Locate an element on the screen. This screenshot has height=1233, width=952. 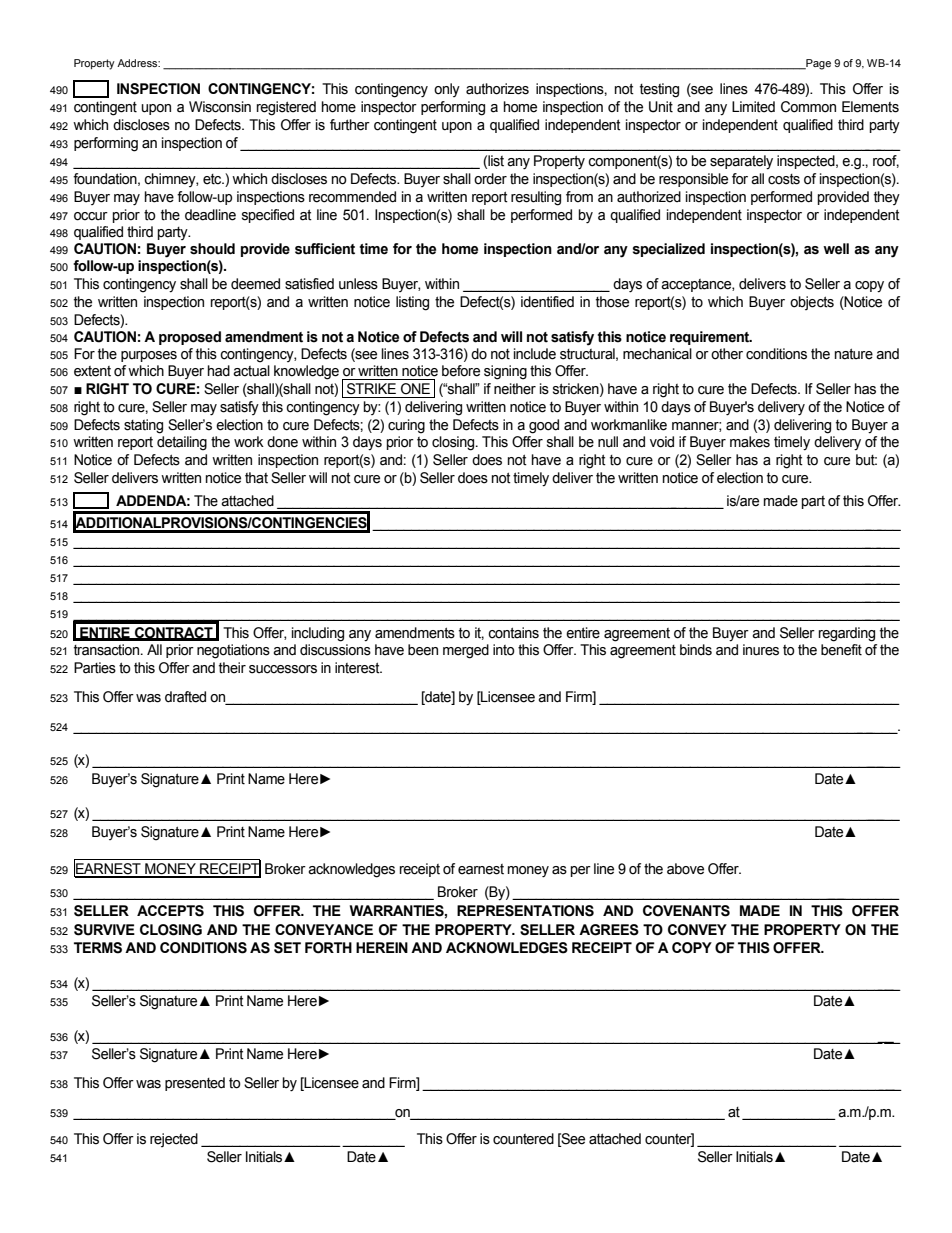
contains is located at coordinates (513, 633).
